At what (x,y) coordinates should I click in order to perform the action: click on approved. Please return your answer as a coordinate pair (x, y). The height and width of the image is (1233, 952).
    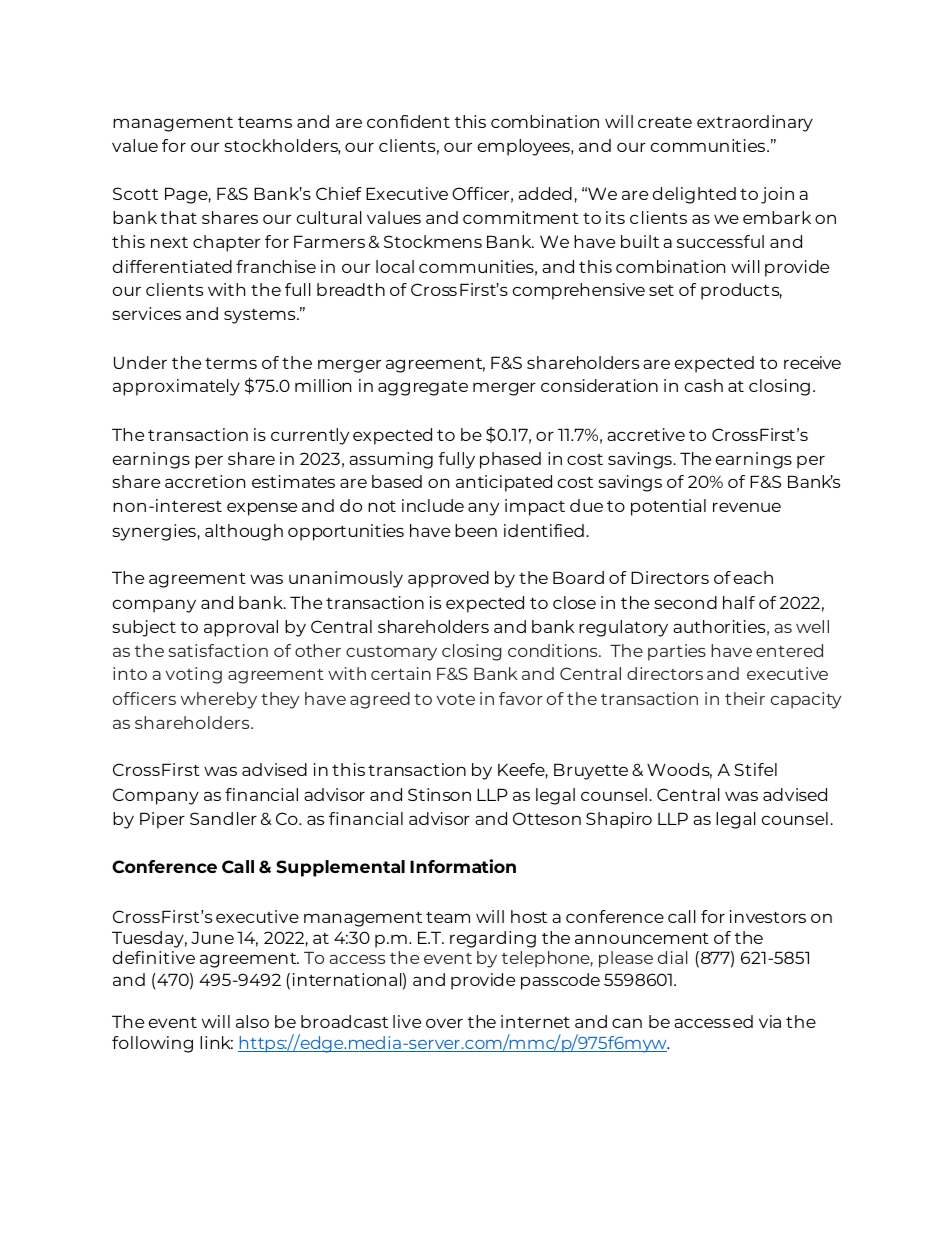
    Looking at the image, I should click on (448, 579).
